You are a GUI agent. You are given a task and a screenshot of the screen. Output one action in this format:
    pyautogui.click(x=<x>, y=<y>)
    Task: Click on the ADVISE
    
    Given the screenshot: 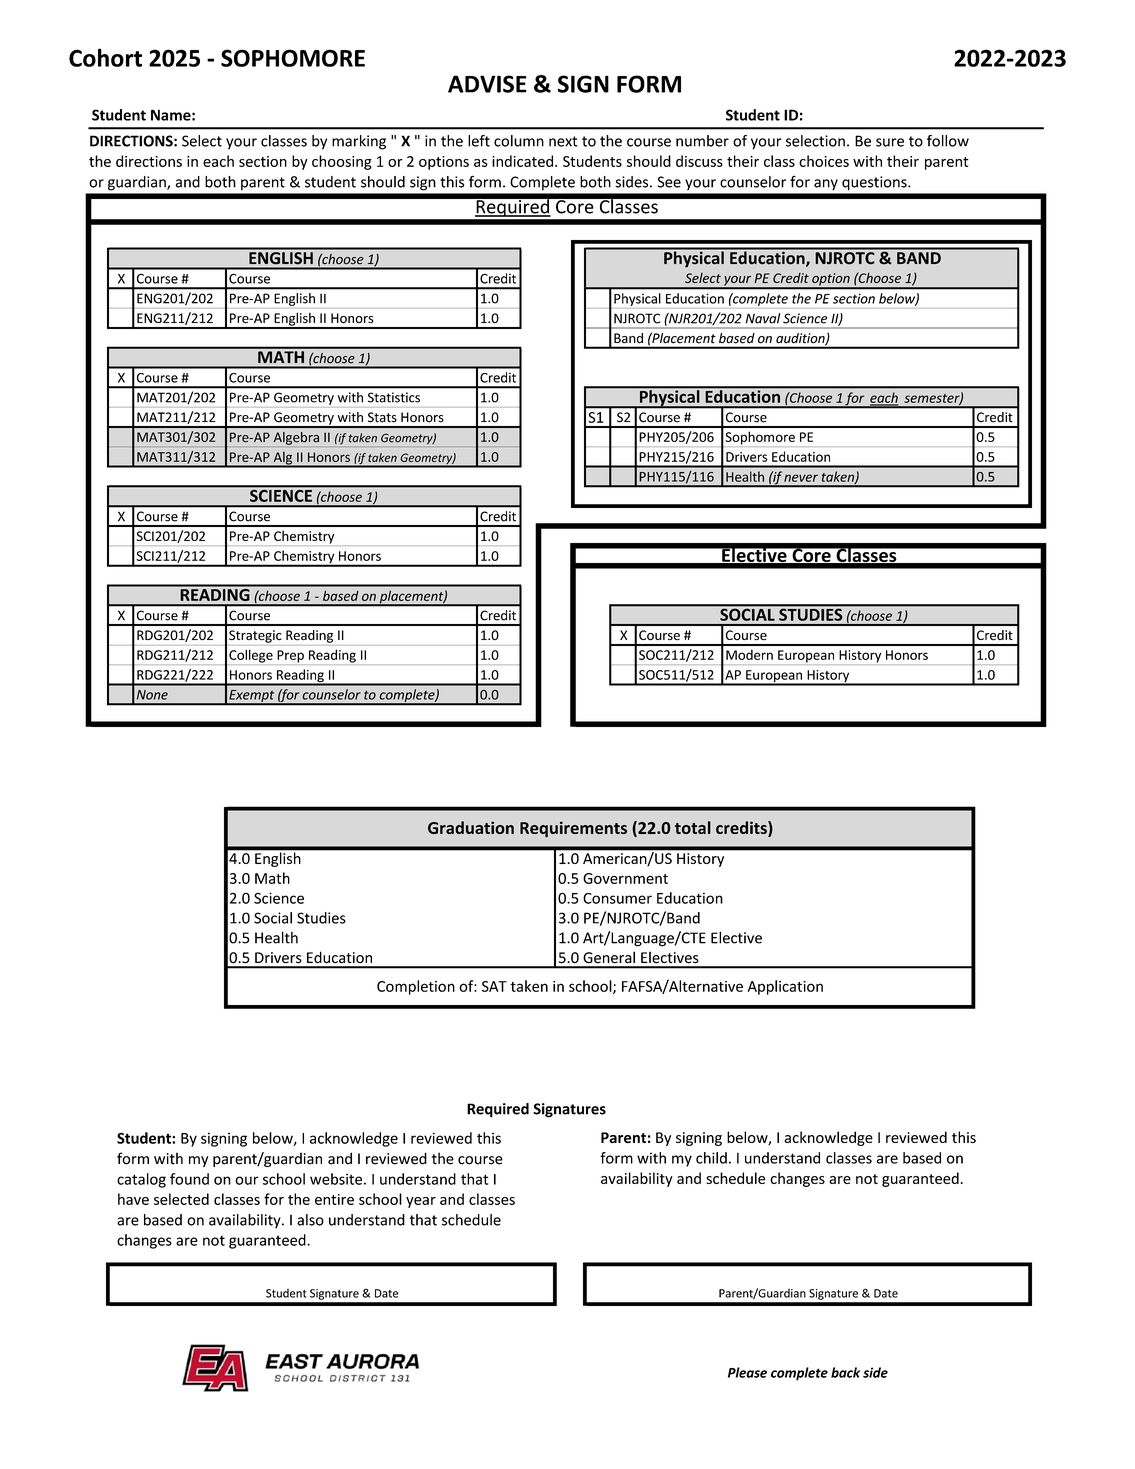 What is the action you would take?
    pyautogui.click(x=487, y=84)
